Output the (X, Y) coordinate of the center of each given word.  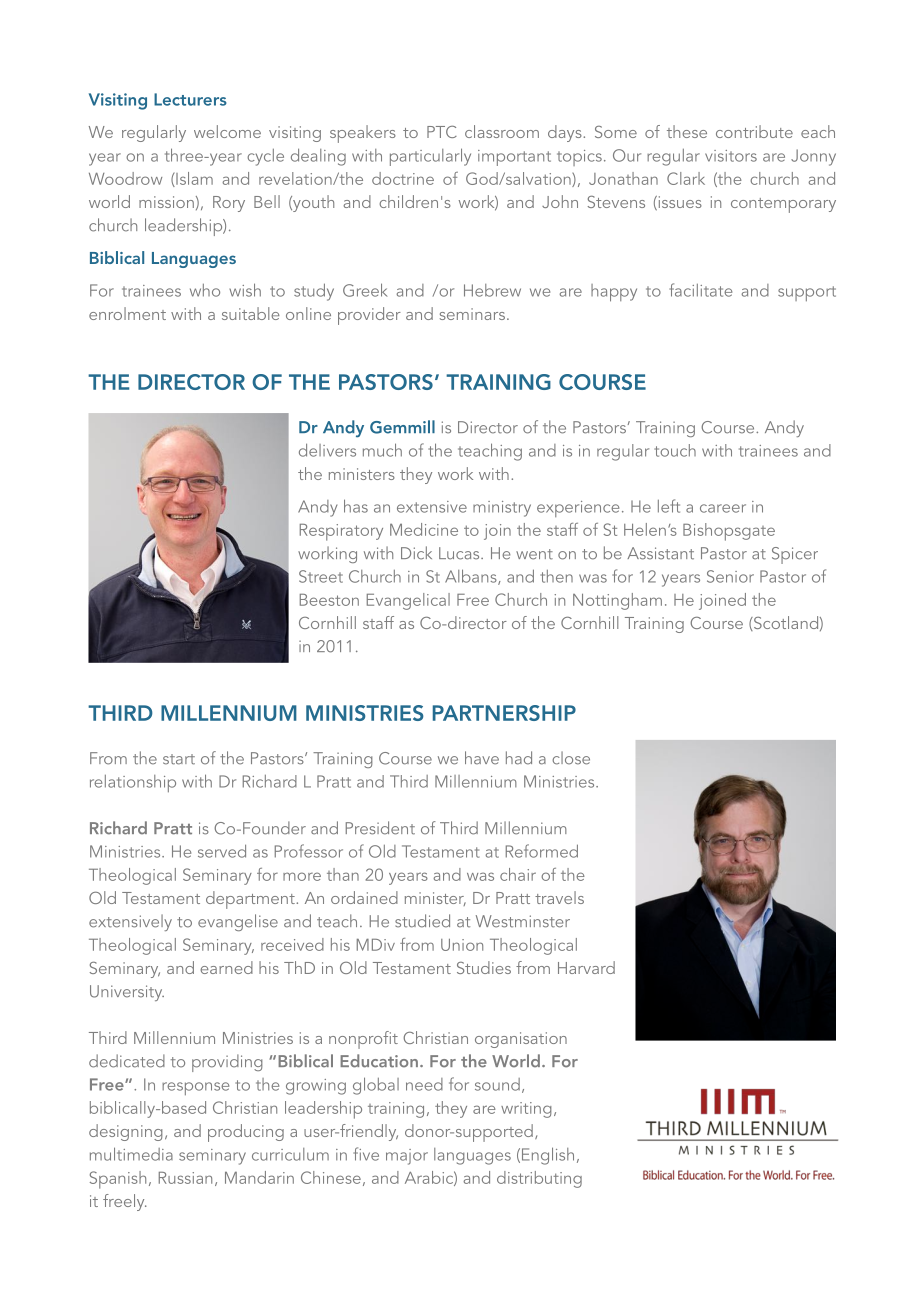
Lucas (460, 553)
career (723, 508)
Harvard (586, 967)
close (571, 758)
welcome (227, 131)
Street (321, 576)
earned (226, 967)
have (482, 758)
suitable (251, 313)
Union (462, 945)
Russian (185, 1178)
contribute (754, 131)
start (179, 759)
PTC (442, 132)
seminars (472, 314)
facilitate (700, 290)
